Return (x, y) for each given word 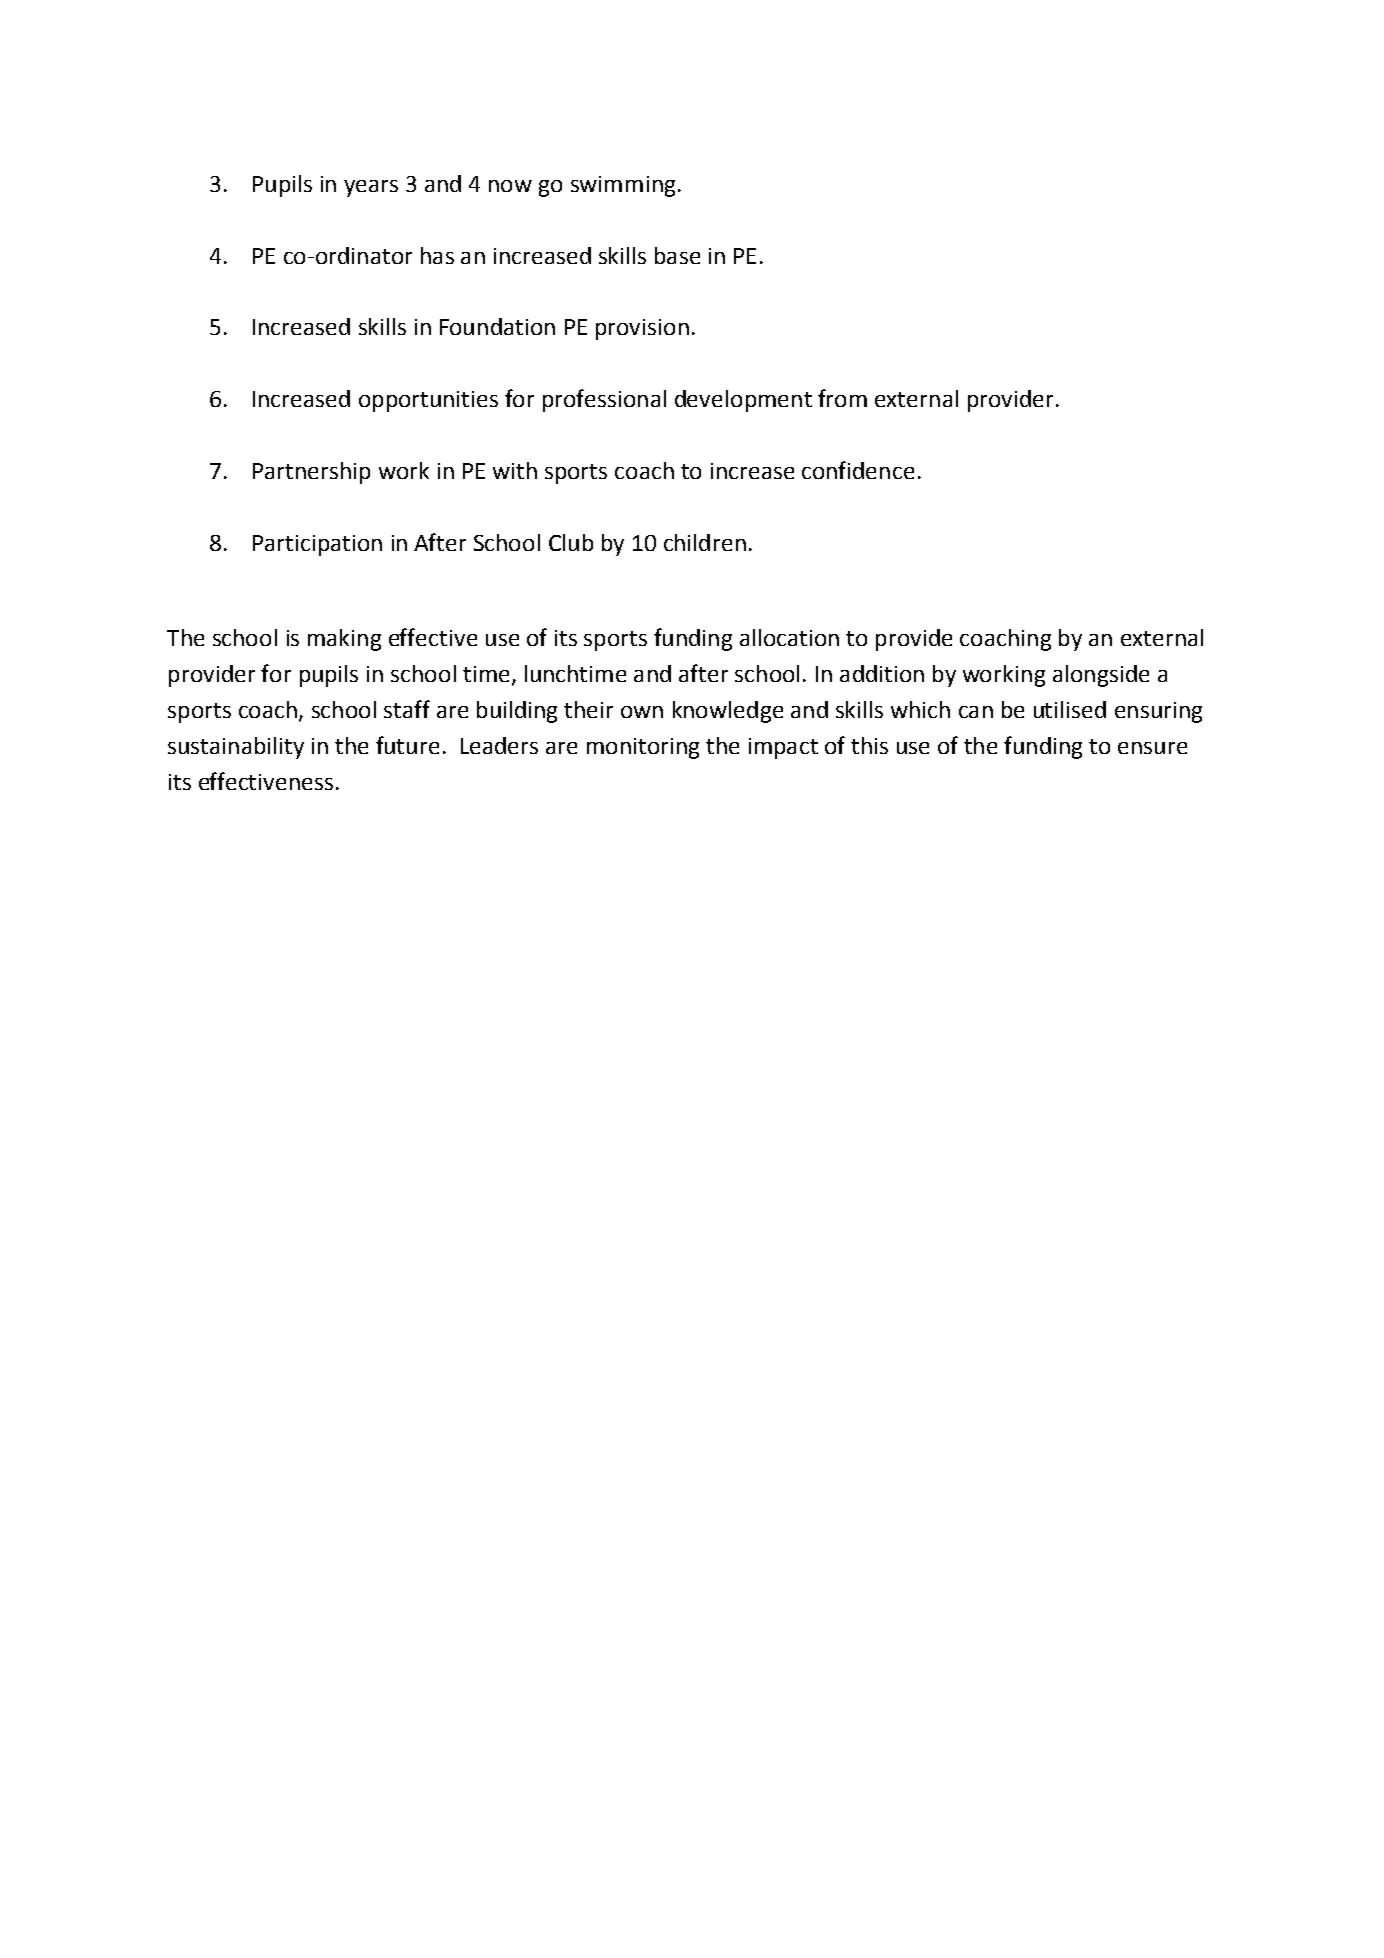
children (705, 542)
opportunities (428, 401)
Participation (317, 545)
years (371, 188)
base (677, 255)
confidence (858, 470)
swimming (623, 186)
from (842, 398)
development (743, 401)
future (407, 745)
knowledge (728, 712)
